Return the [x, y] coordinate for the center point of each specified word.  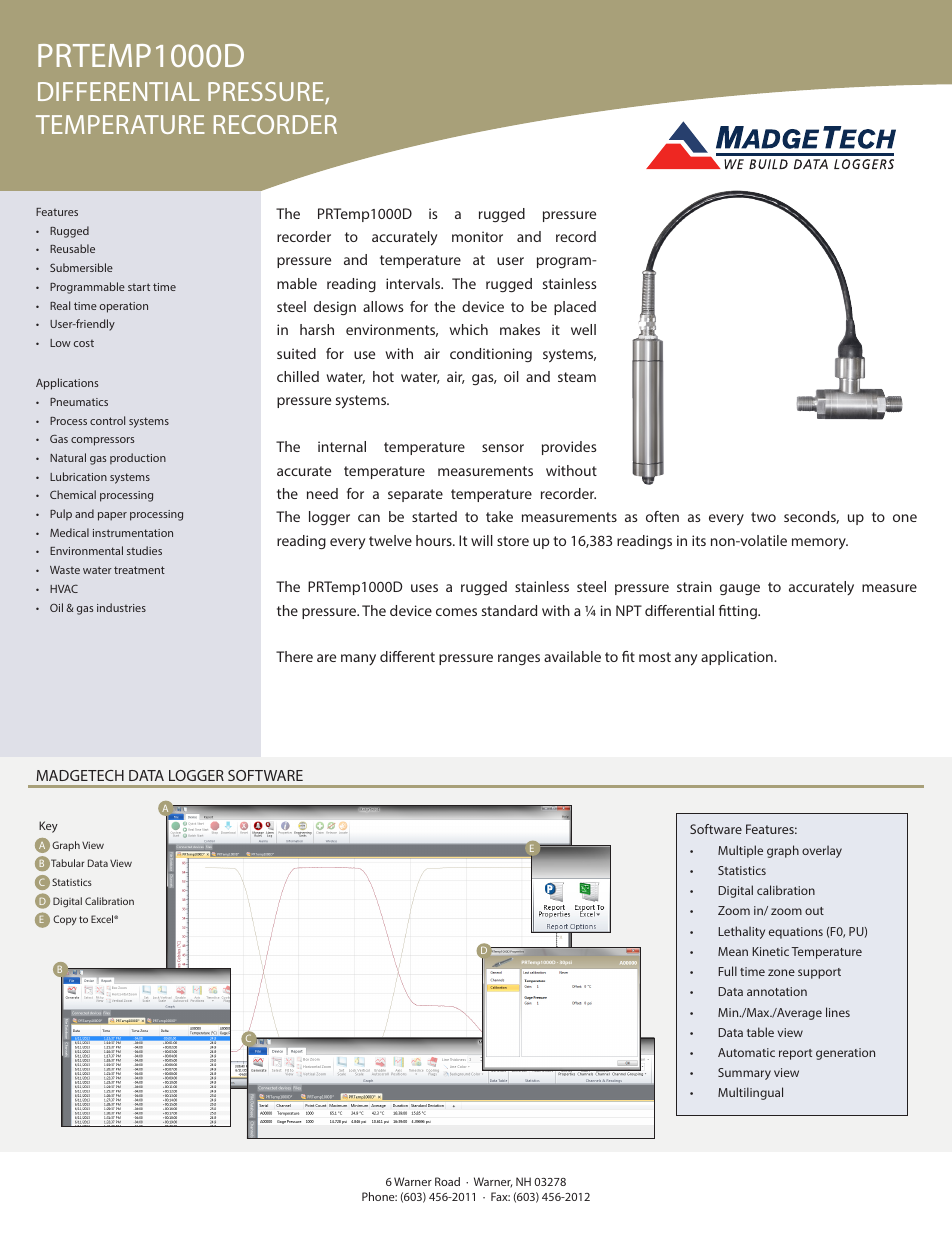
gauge [740, 589]
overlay [822, 851]
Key [48, 827]
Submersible [81, 267]
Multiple [740, 851]
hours [435, 540]
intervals [414, 283]
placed [575, 308]
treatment [139, 570]
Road [447, 1181]
